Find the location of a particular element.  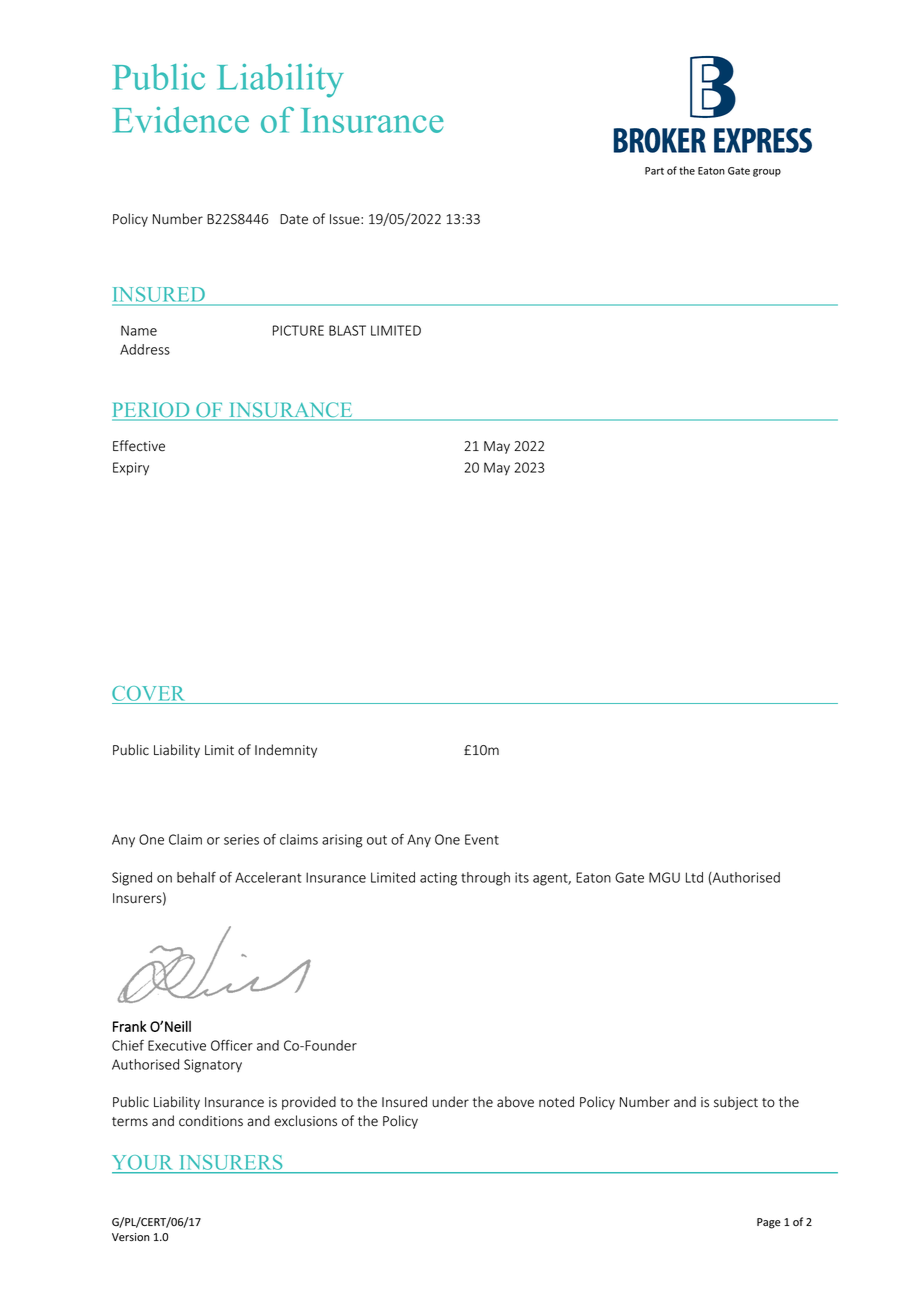

COVER is located at coordinates (148, 693).
